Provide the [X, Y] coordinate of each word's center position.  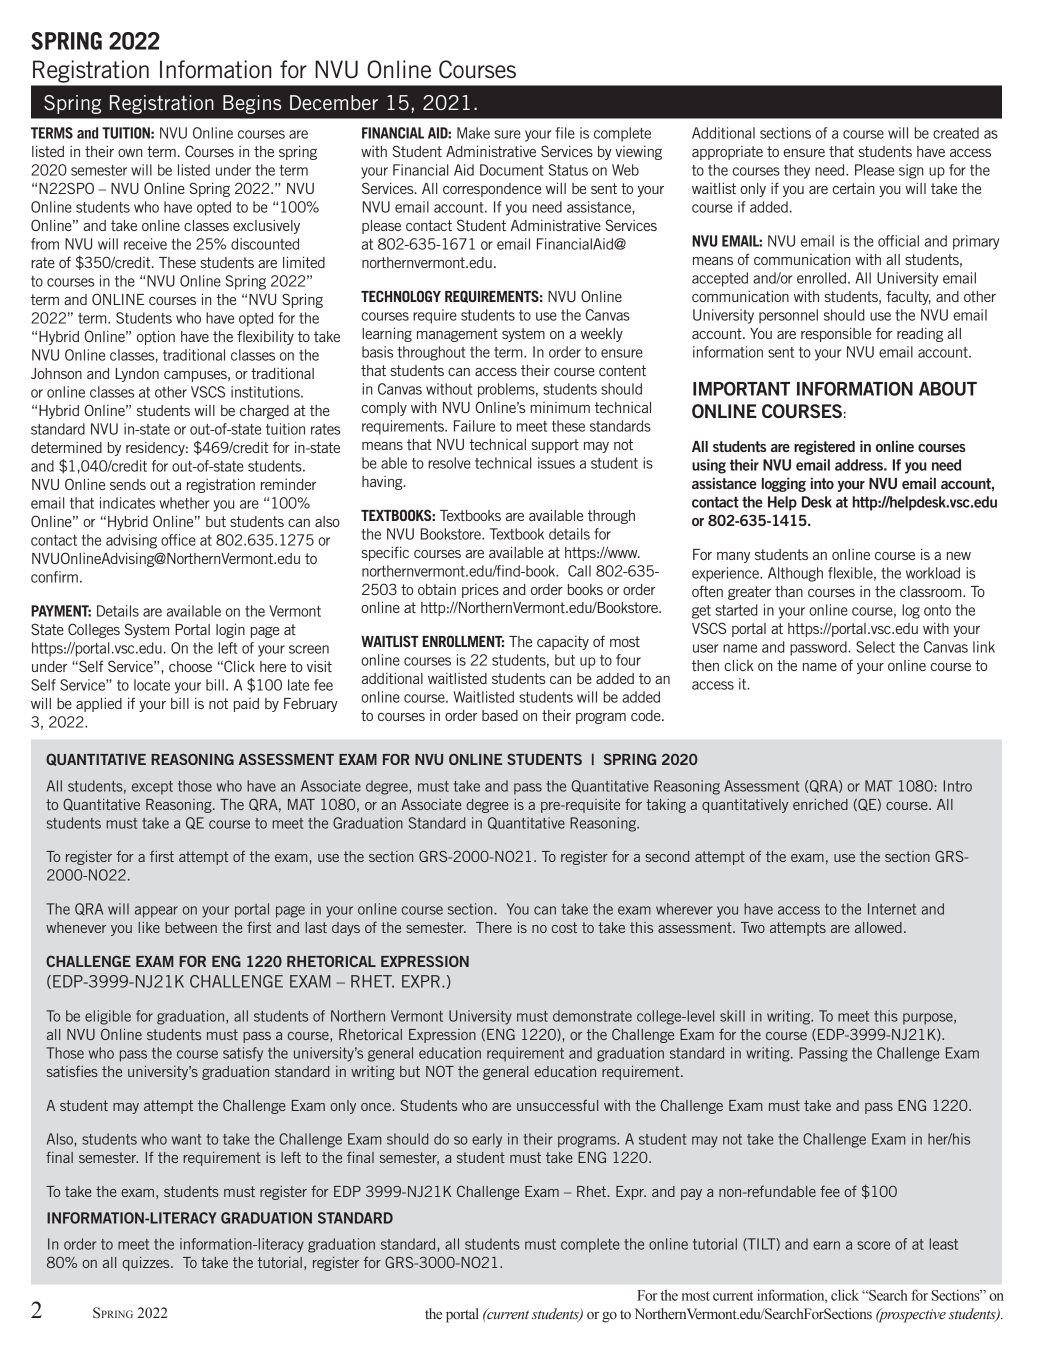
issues [556, 463]
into [822, 483]
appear [156, 912]
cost [564, 927]
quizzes [147, 1263]
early [487, 1140]
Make [473, 133]
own [130, 153]
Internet [892, 909]
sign [911, 171]
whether [184, 503]
